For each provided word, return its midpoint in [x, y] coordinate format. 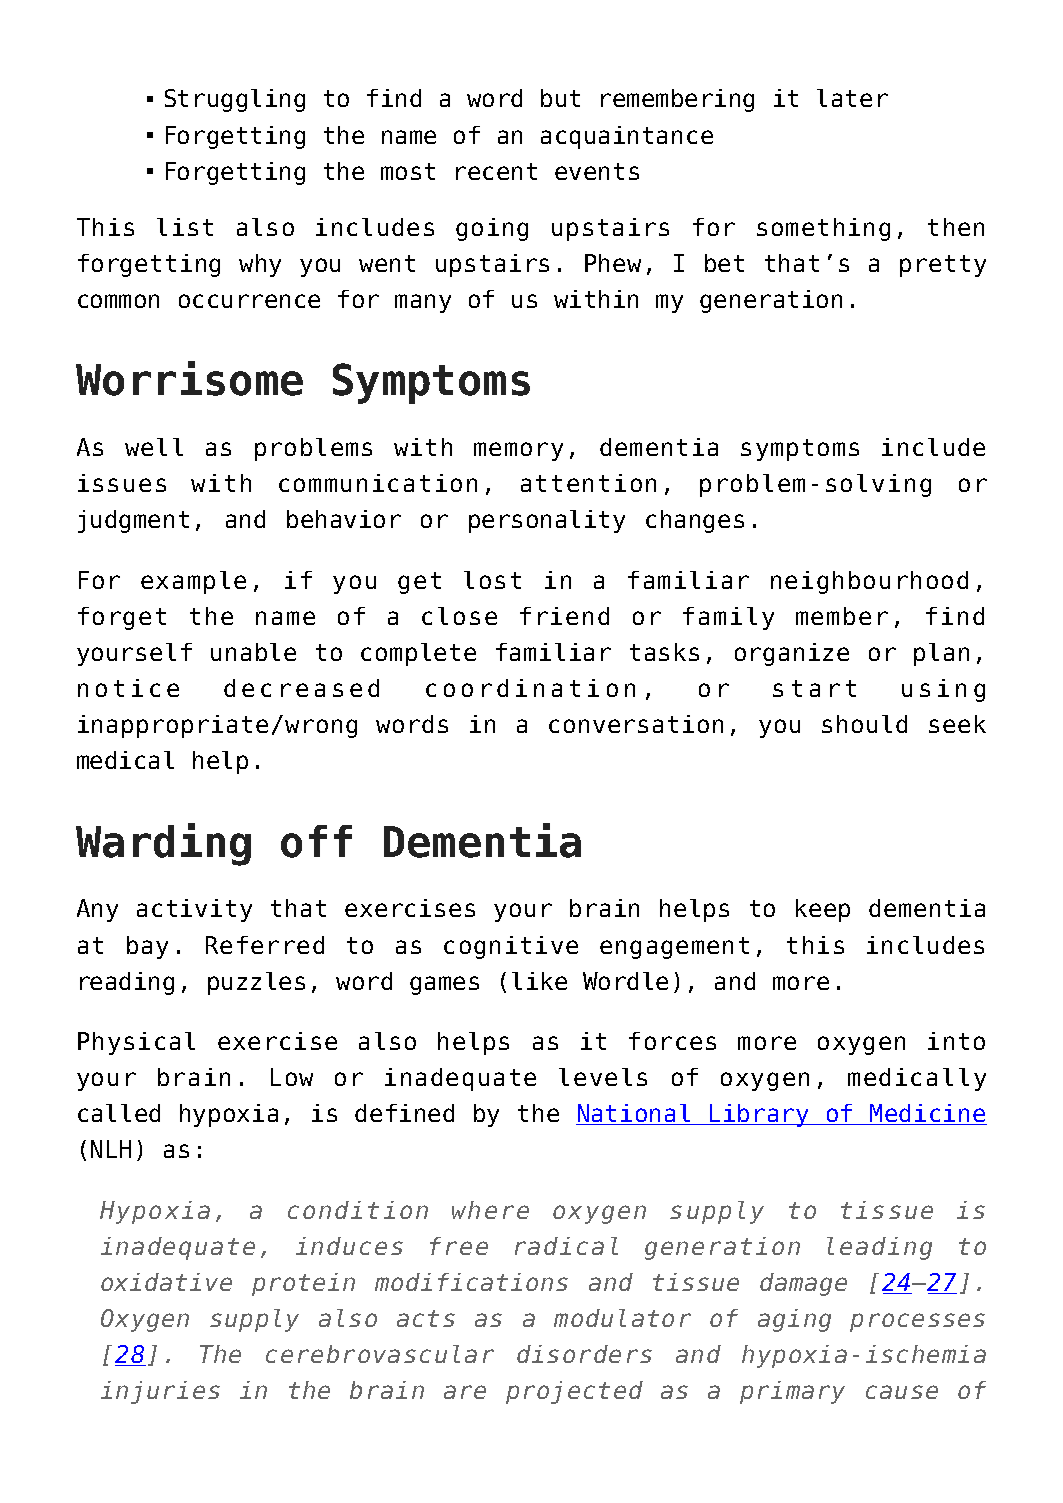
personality [547, 521]
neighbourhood [869, 582]
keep [823, 910]
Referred [265, 945]
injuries [160, 1392]
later [852, 98]
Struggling [235, 100]
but [560, 98]
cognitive [511, 947]
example [193, 582]
